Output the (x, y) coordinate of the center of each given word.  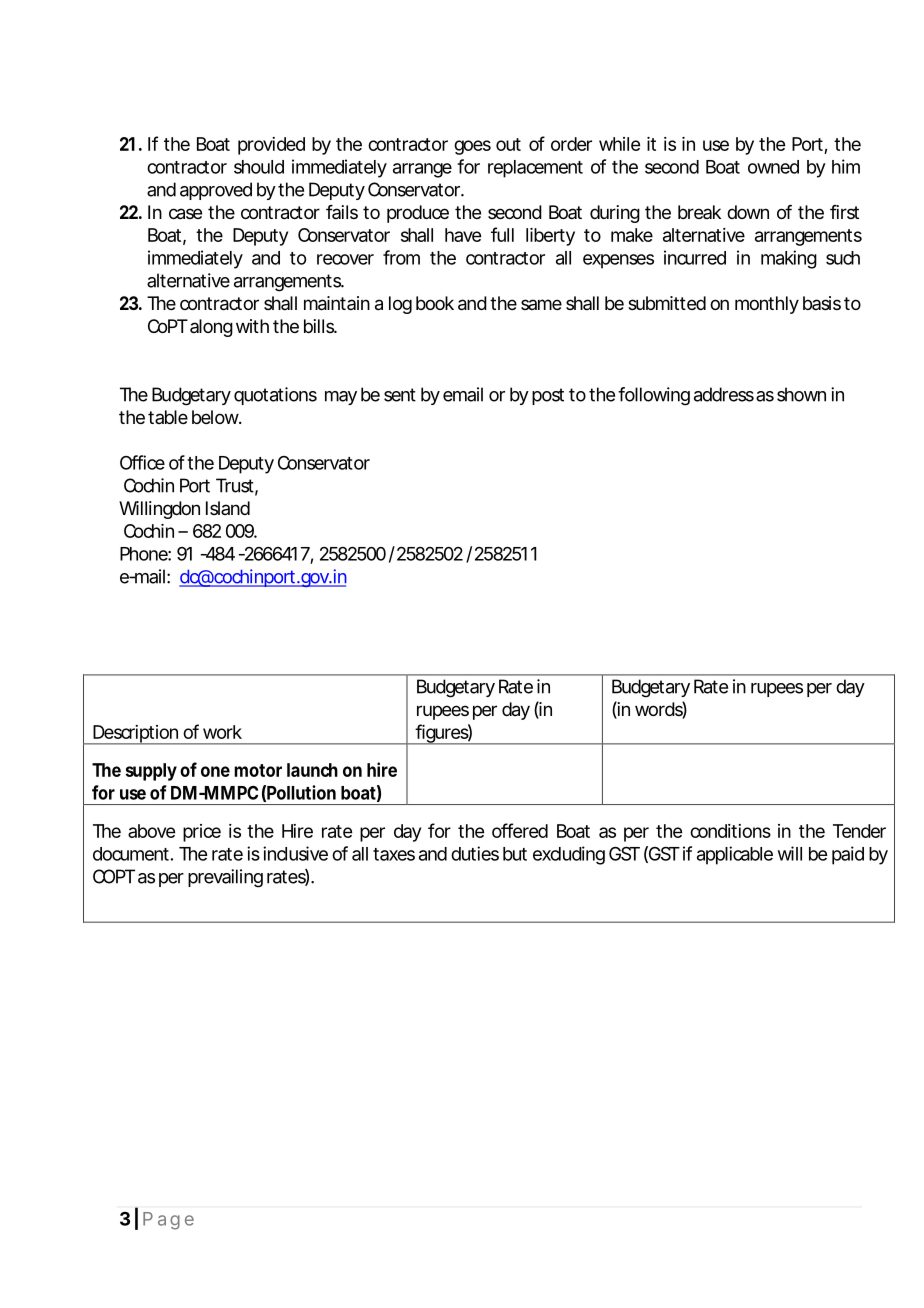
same (541, 304)
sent (400, 395)
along (211, 328)
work (222, 732)
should (259, 167)
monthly (767, 305)
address (724, 394)
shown (801, 394)
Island (228, 508)
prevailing (225, 878)
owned (773, 167)
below (217, 417)
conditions (730, 831)
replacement (535, 169)
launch (312, 770)
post (548, 396)
